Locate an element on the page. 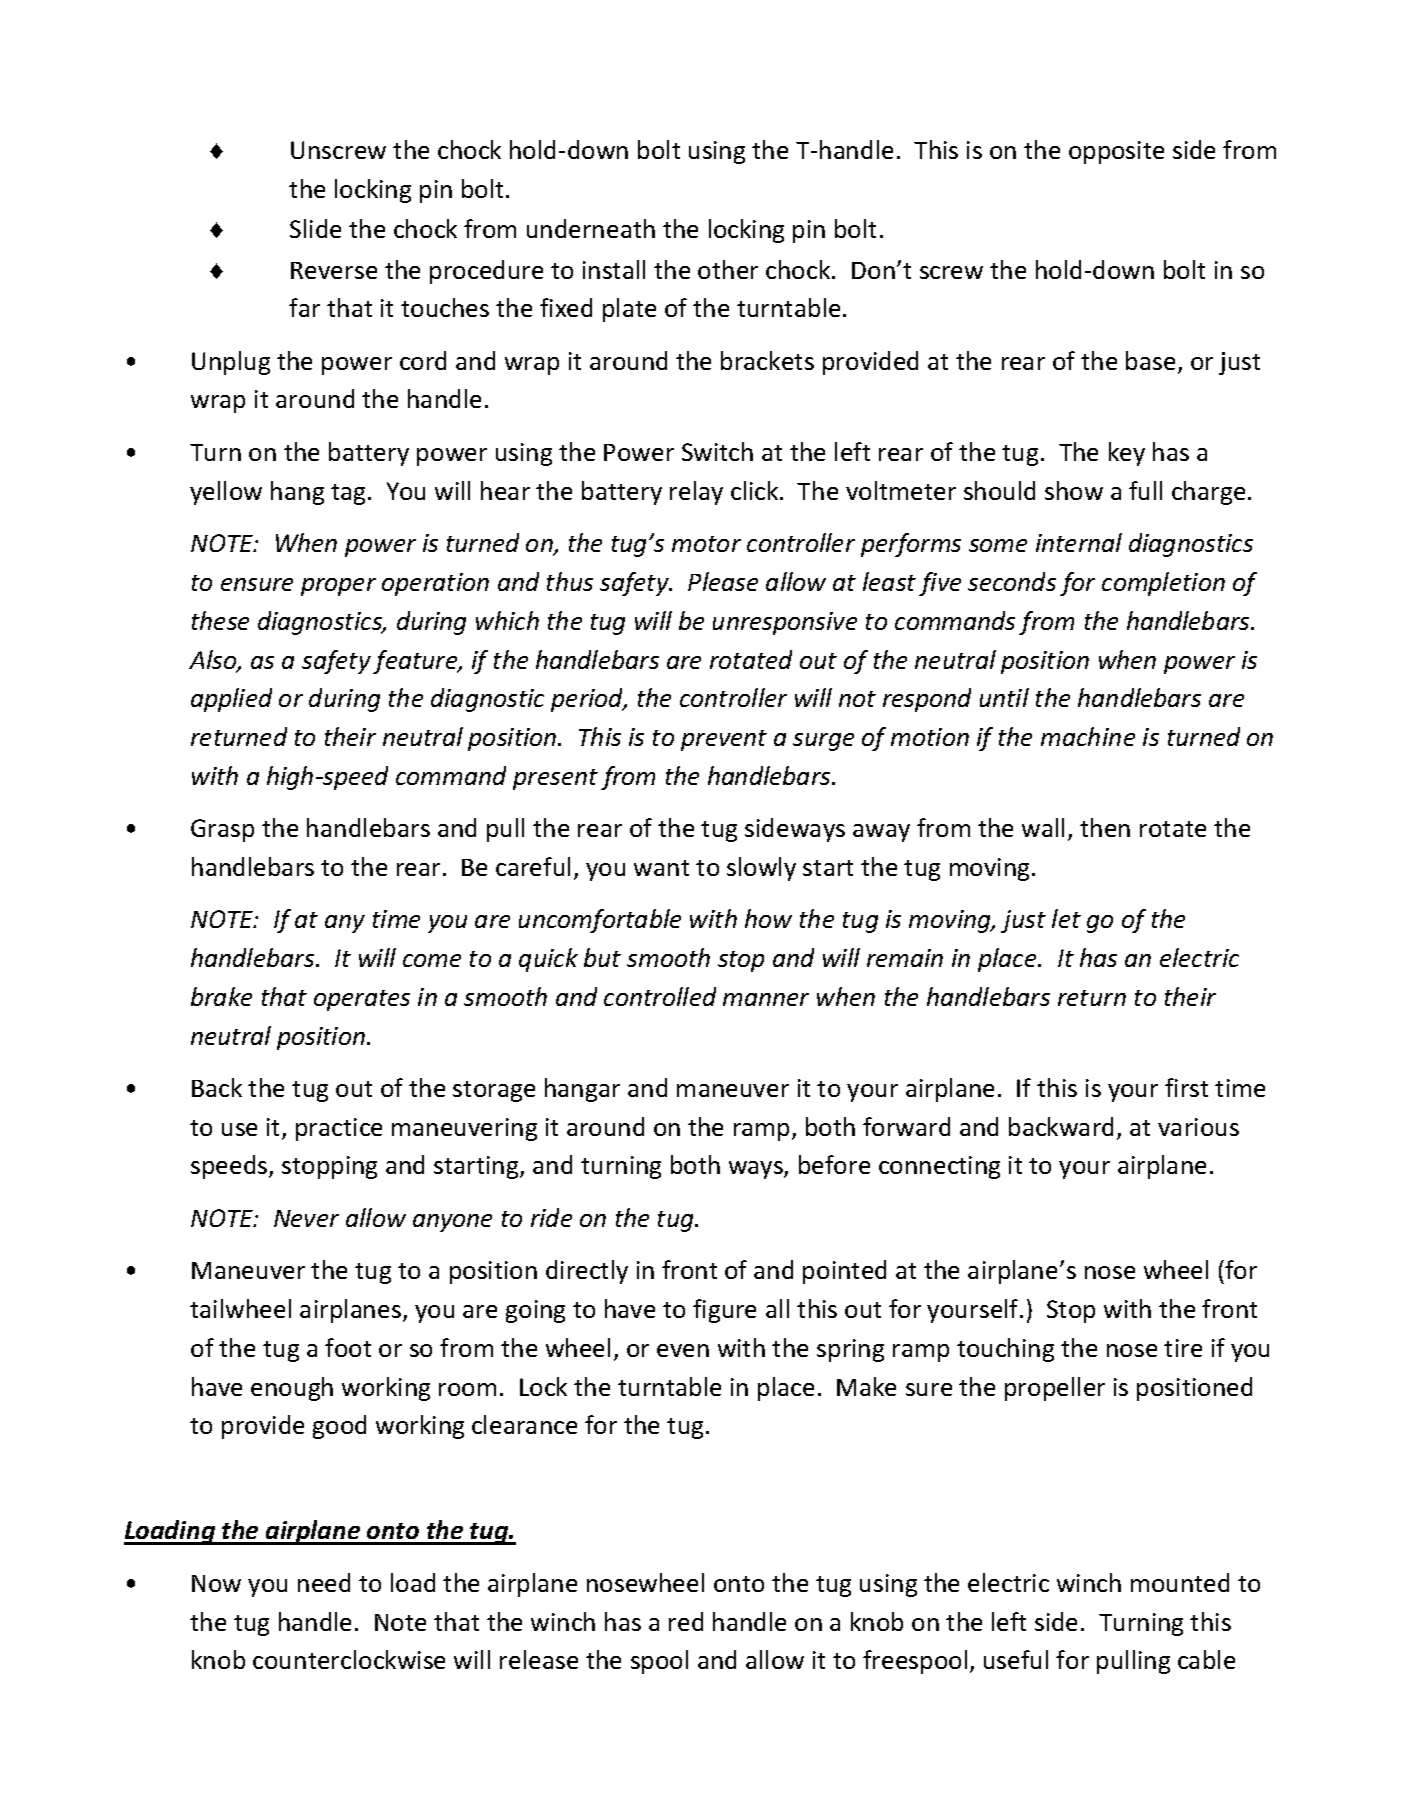 The image size is (1407, 1820). motor is located at coordinates (706, 544).
